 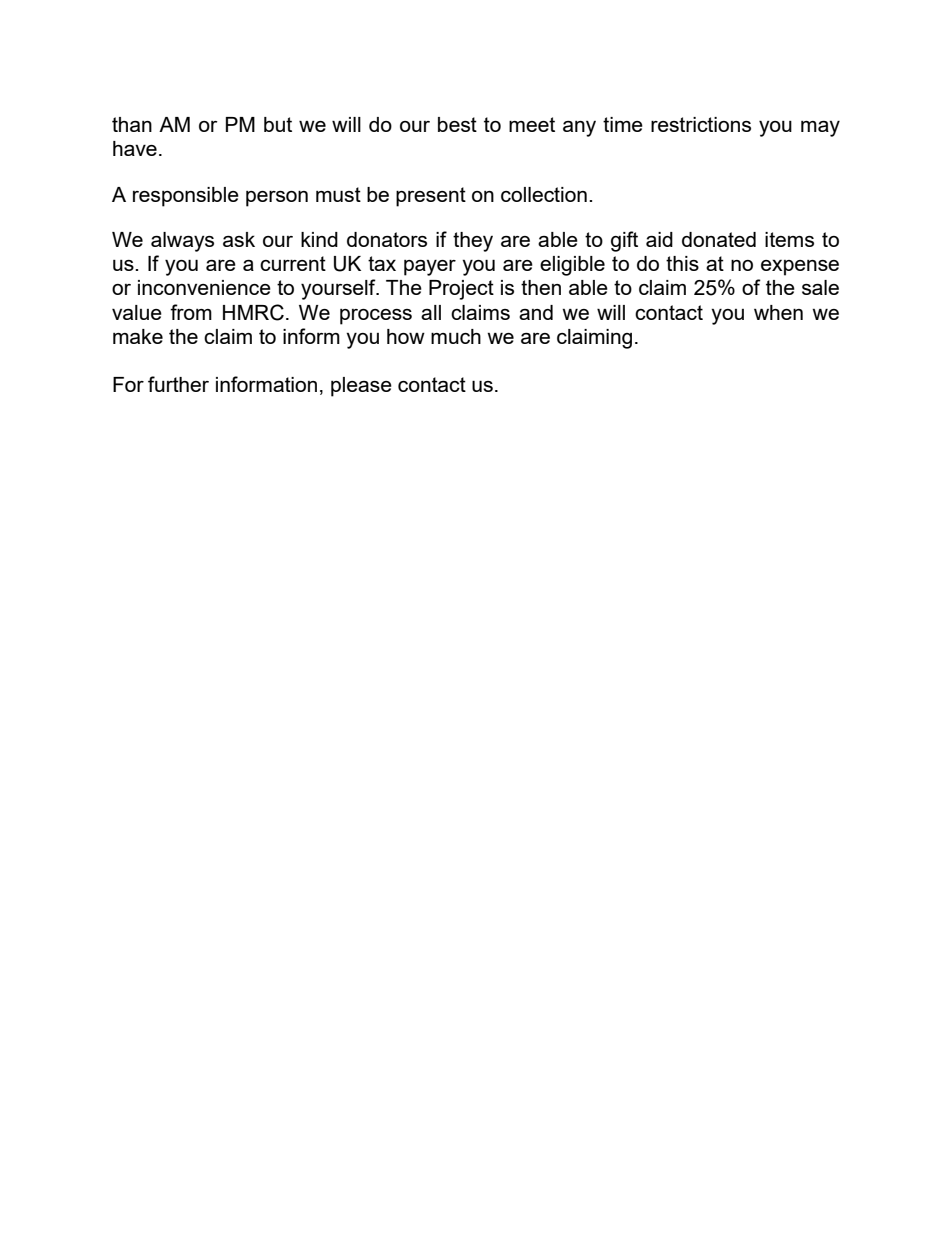 I want to click on responsible, so click(x=186, y=197).
